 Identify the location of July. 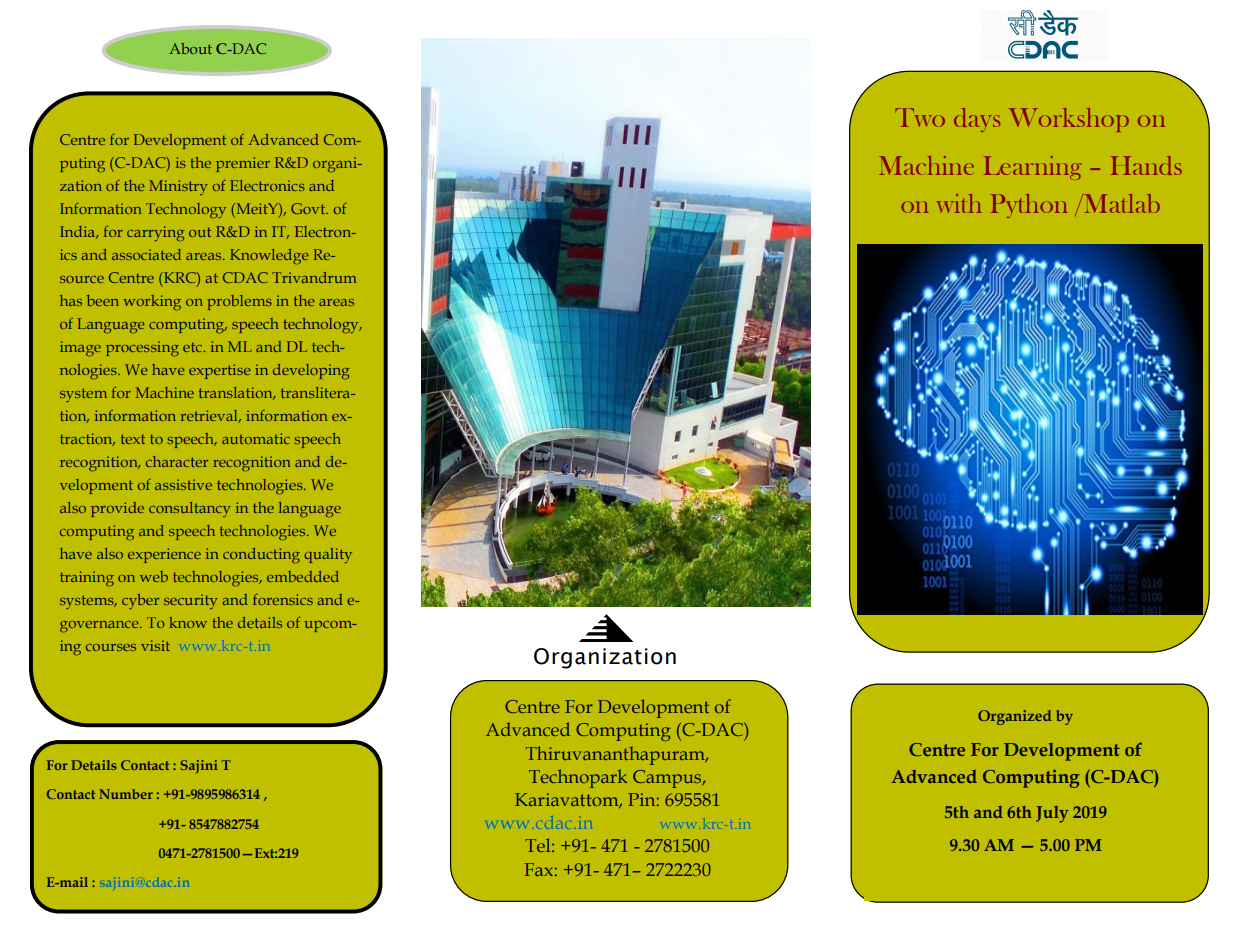
(1052, 814).
